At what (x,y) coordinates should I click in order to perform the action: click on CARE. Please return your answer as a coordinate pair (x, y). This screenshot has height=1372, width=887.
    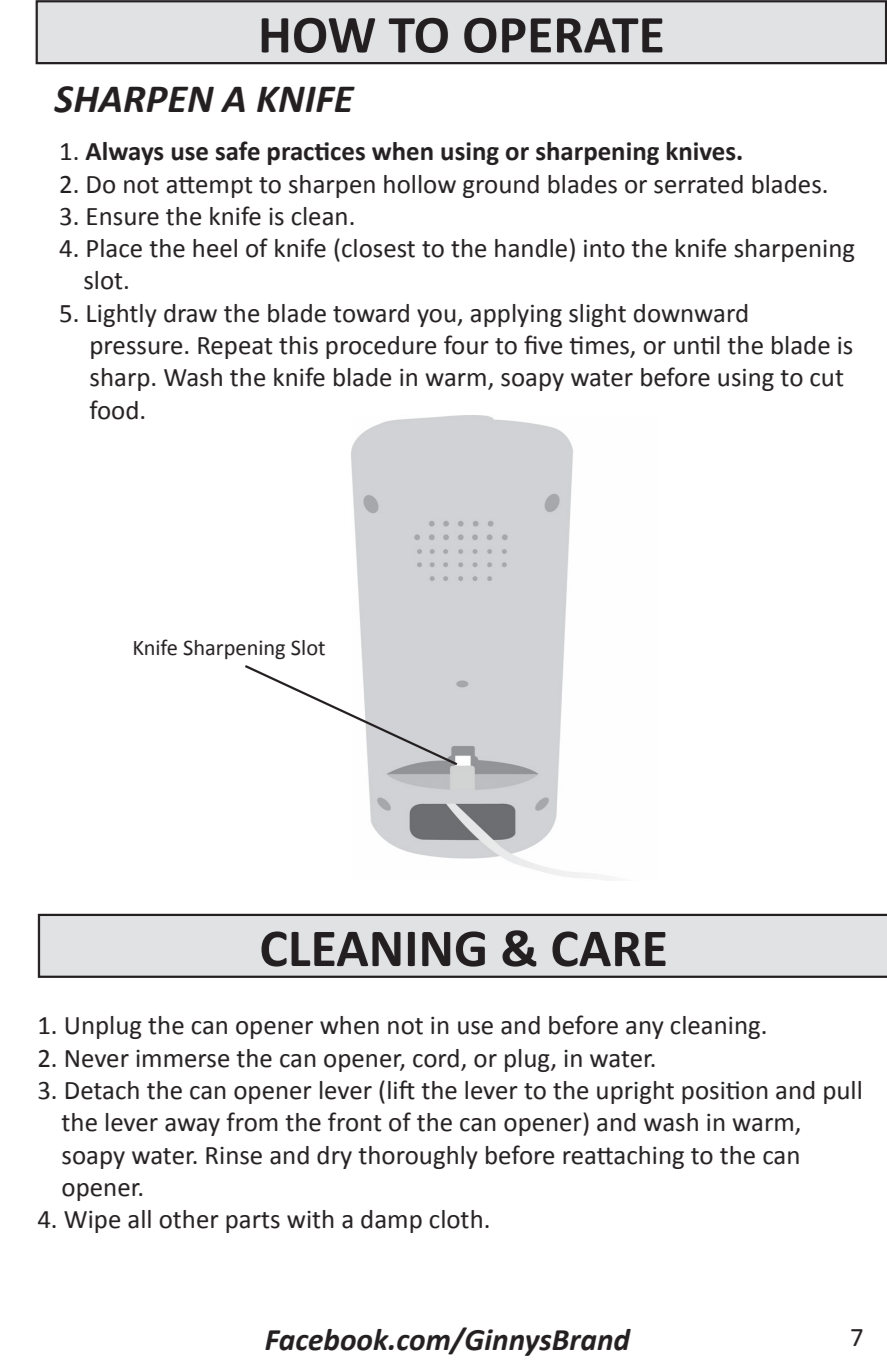
    Looking at the image, I should click on (609, 949).
